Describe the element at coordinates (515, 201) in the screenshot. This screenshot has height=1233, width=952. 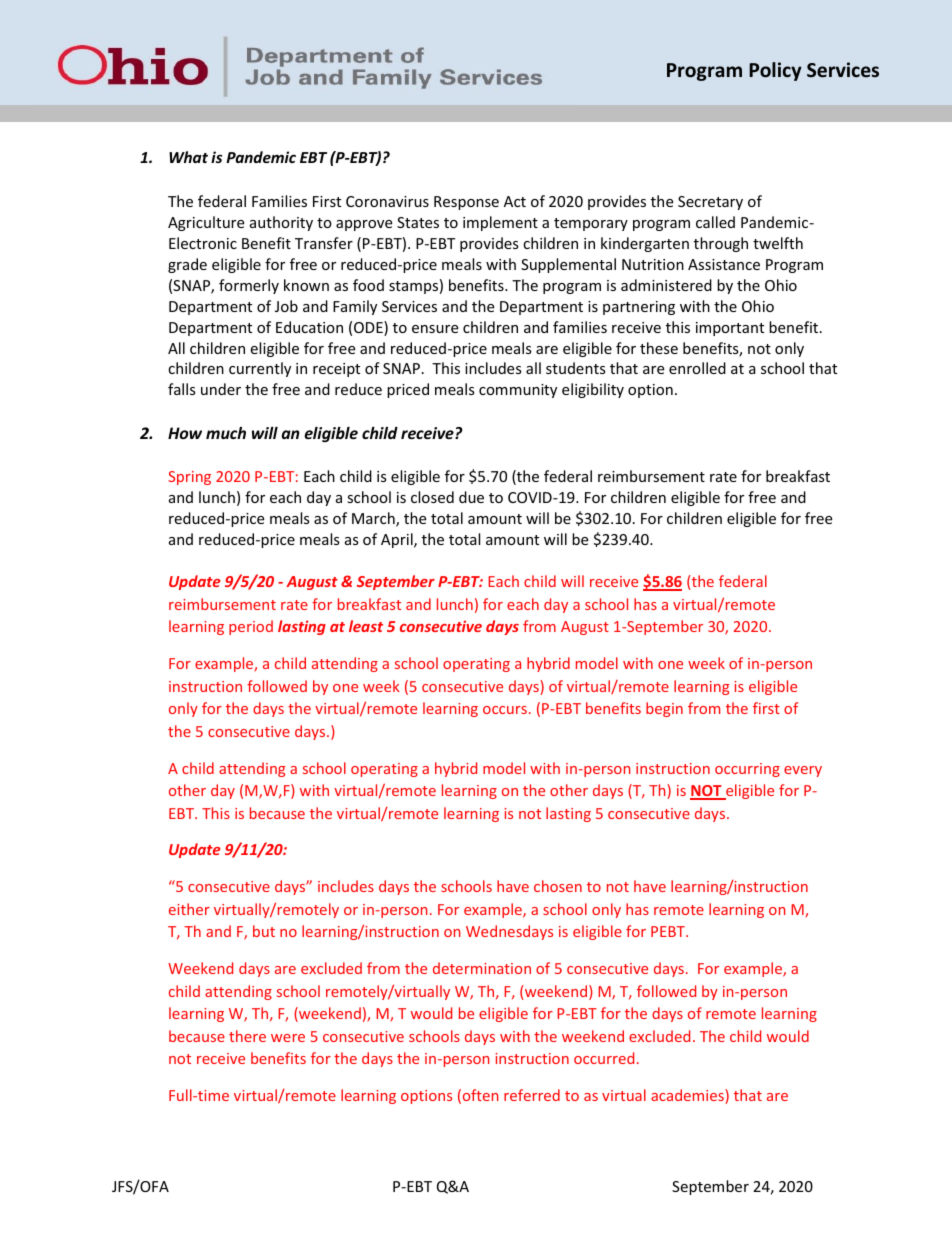
I see `Act` at that location.
